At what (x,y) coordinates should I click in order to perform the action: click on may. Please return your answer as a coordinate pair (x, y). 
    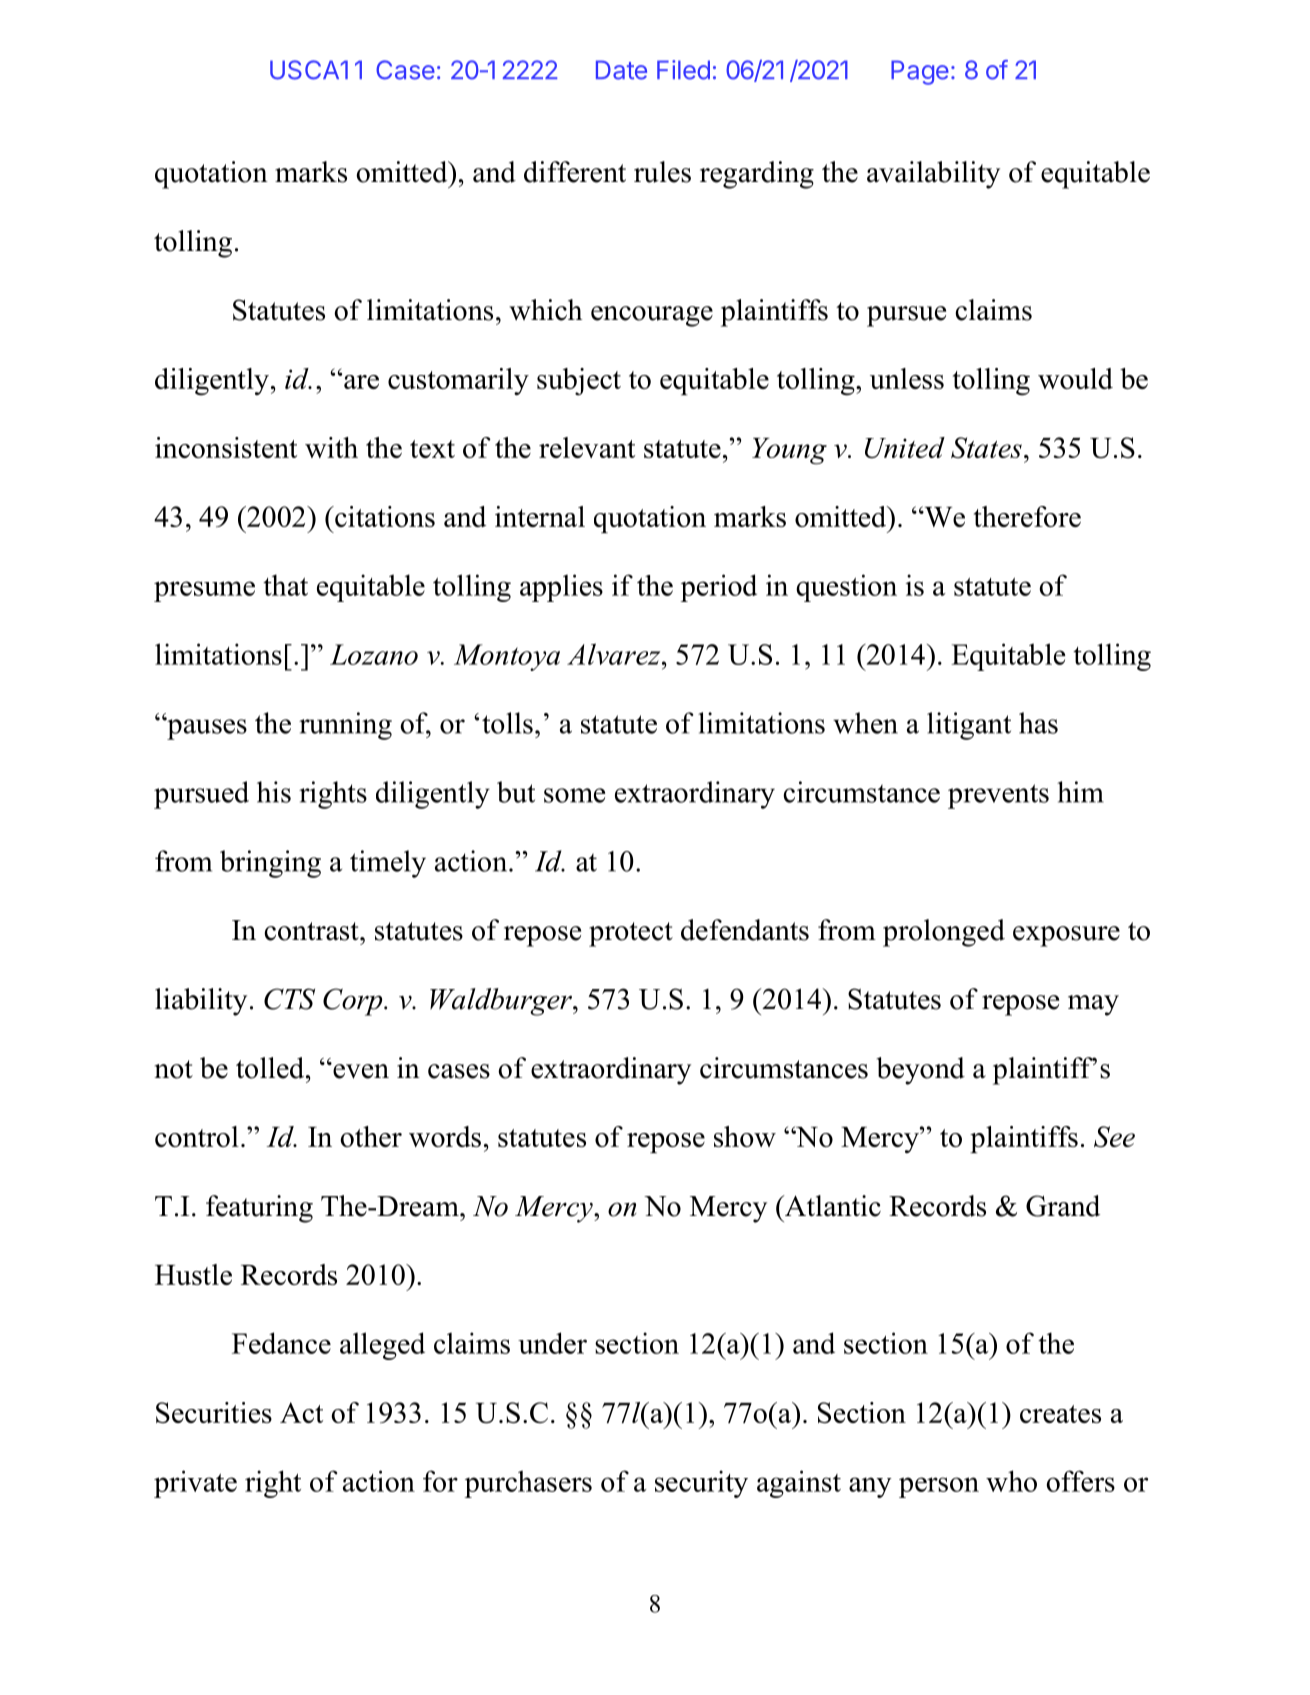
    Looking at the image, I should click on (1093, 1005).
